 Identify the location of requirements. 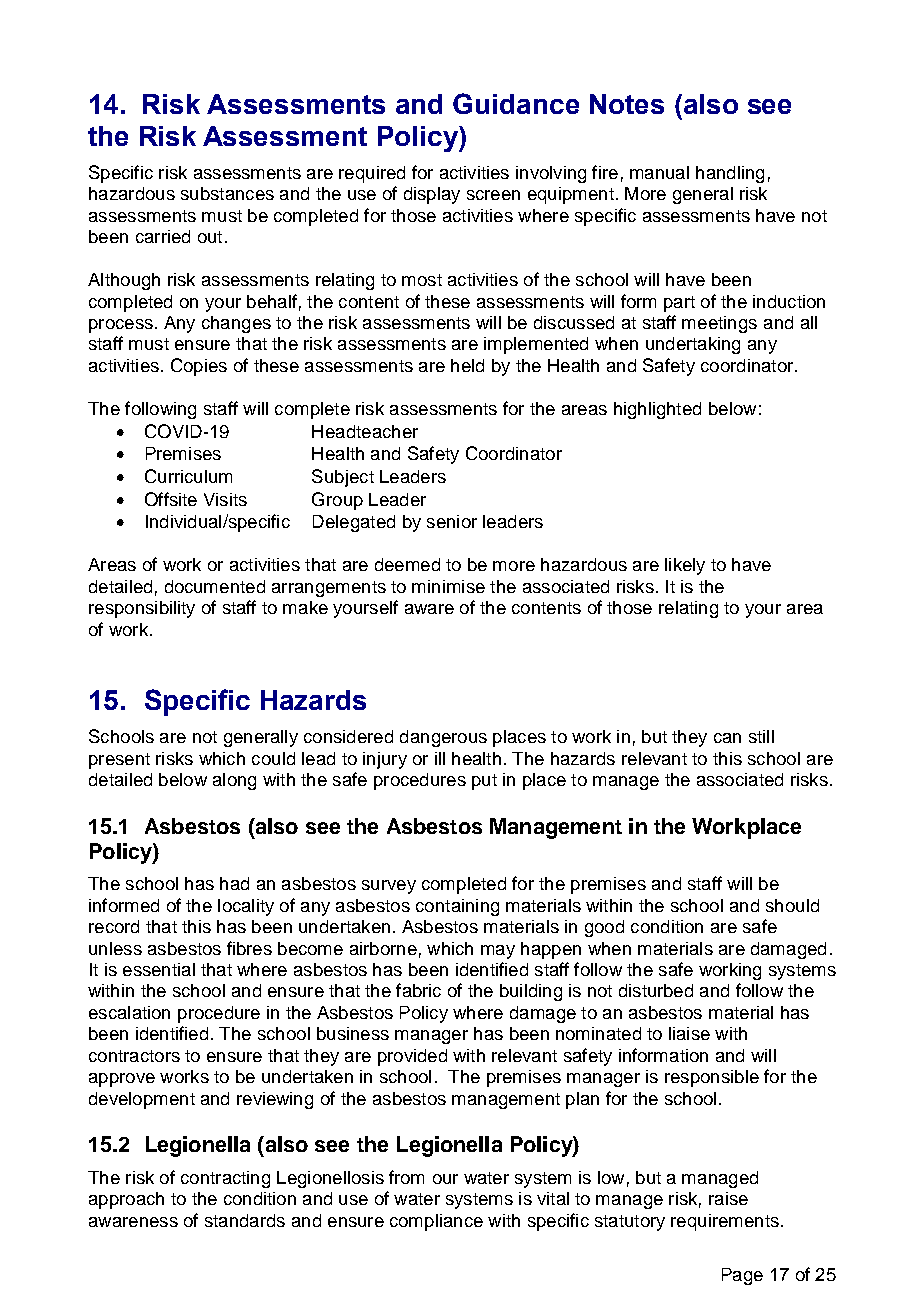
(725, 1222).
